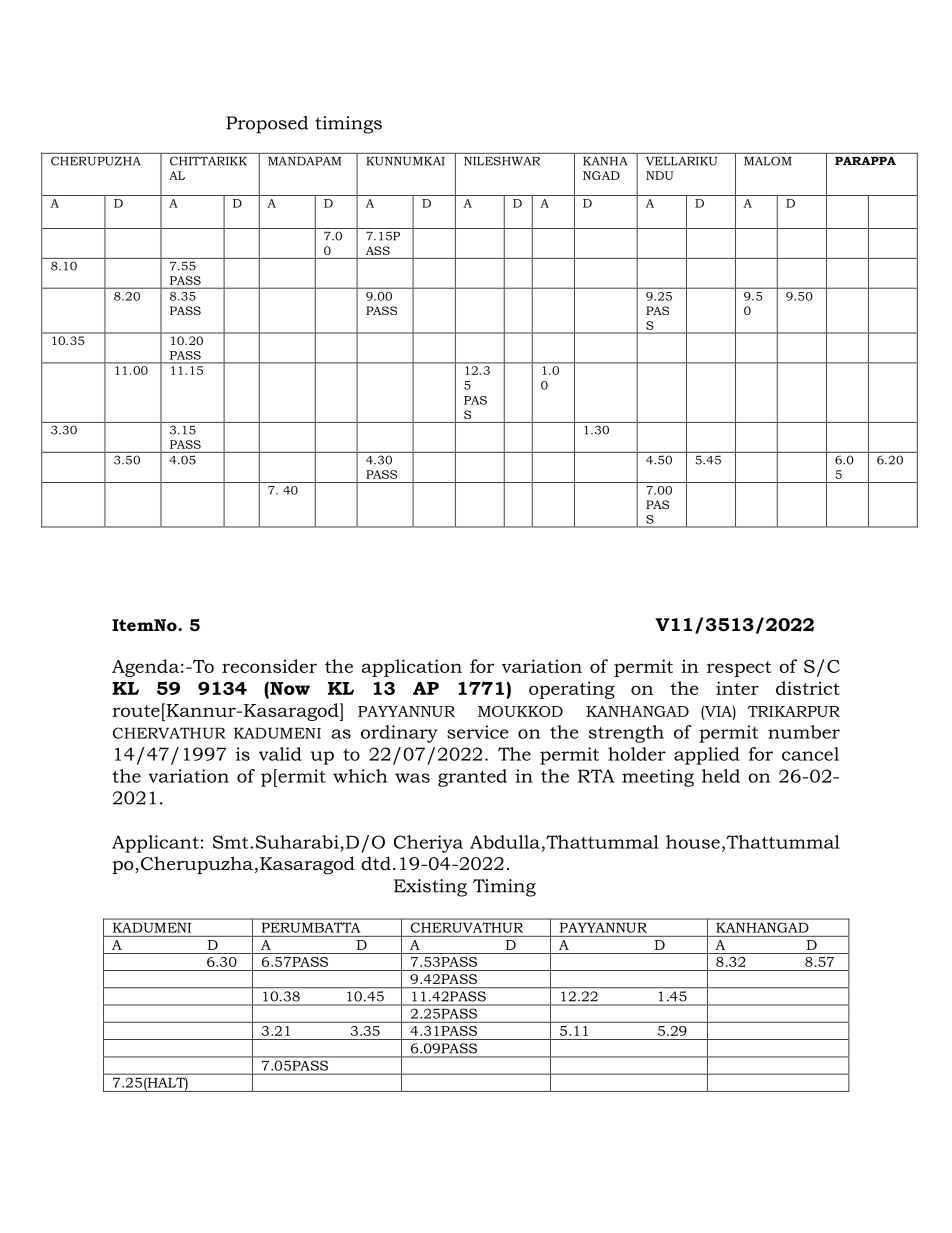  Describe the element at coordinates (269, 666) in the document. I see `reconsider` at that location.
